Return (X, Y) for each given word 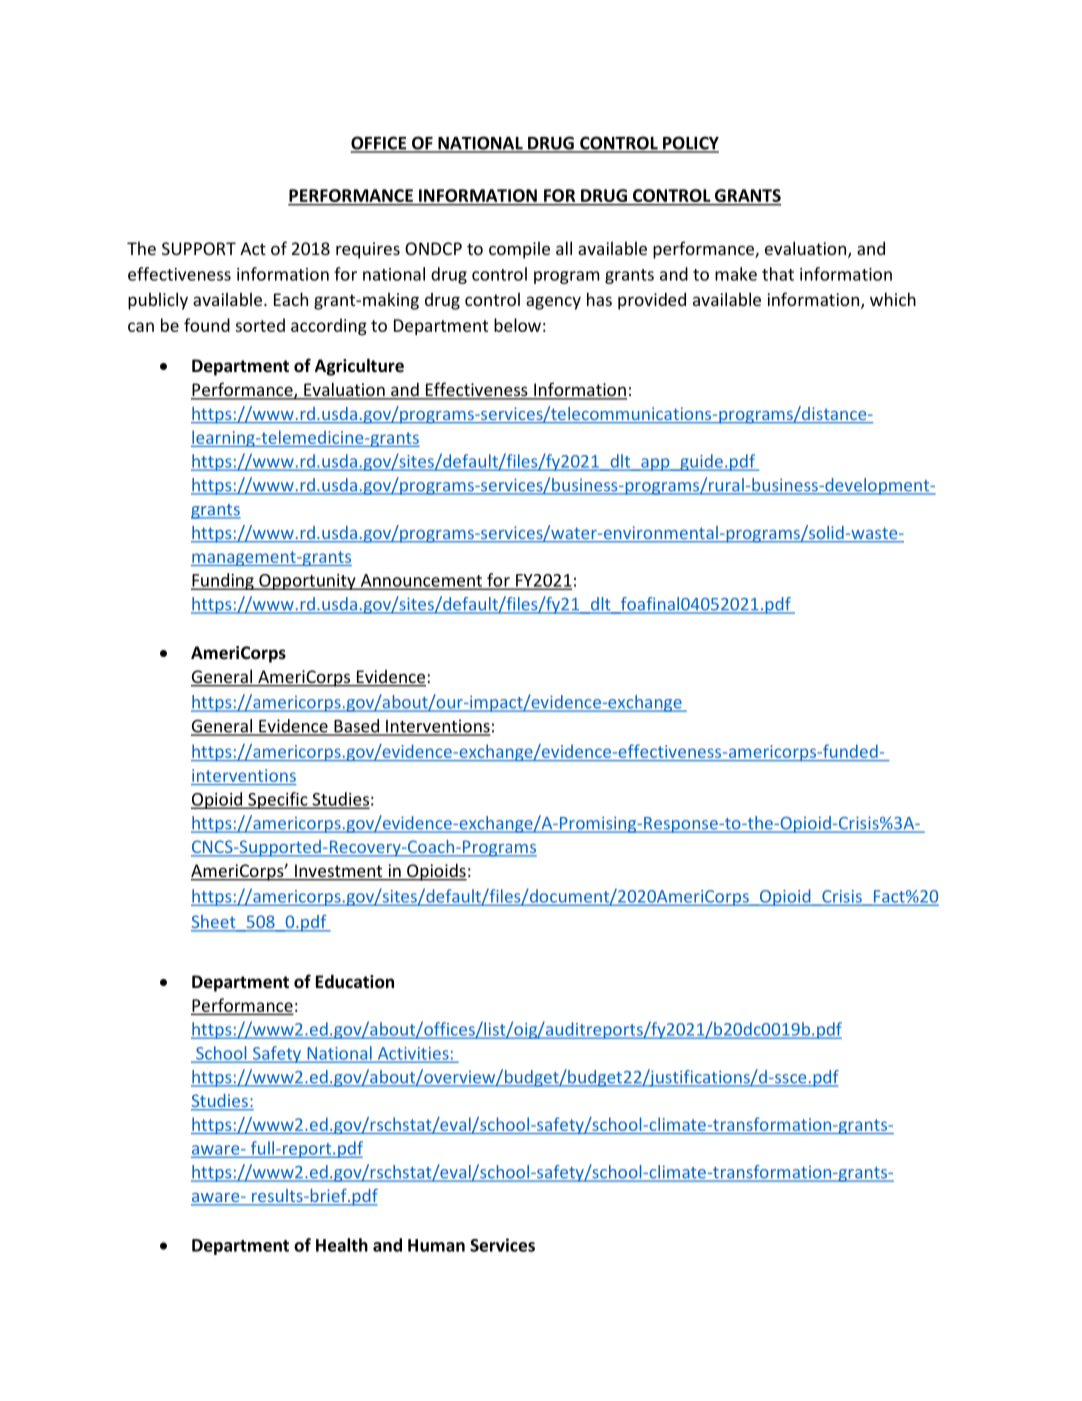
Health (342, 1245)
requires (368, 250)
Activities (413, 1054)
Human (436, 1245)
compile (519, 250)
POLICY (690, 144)
